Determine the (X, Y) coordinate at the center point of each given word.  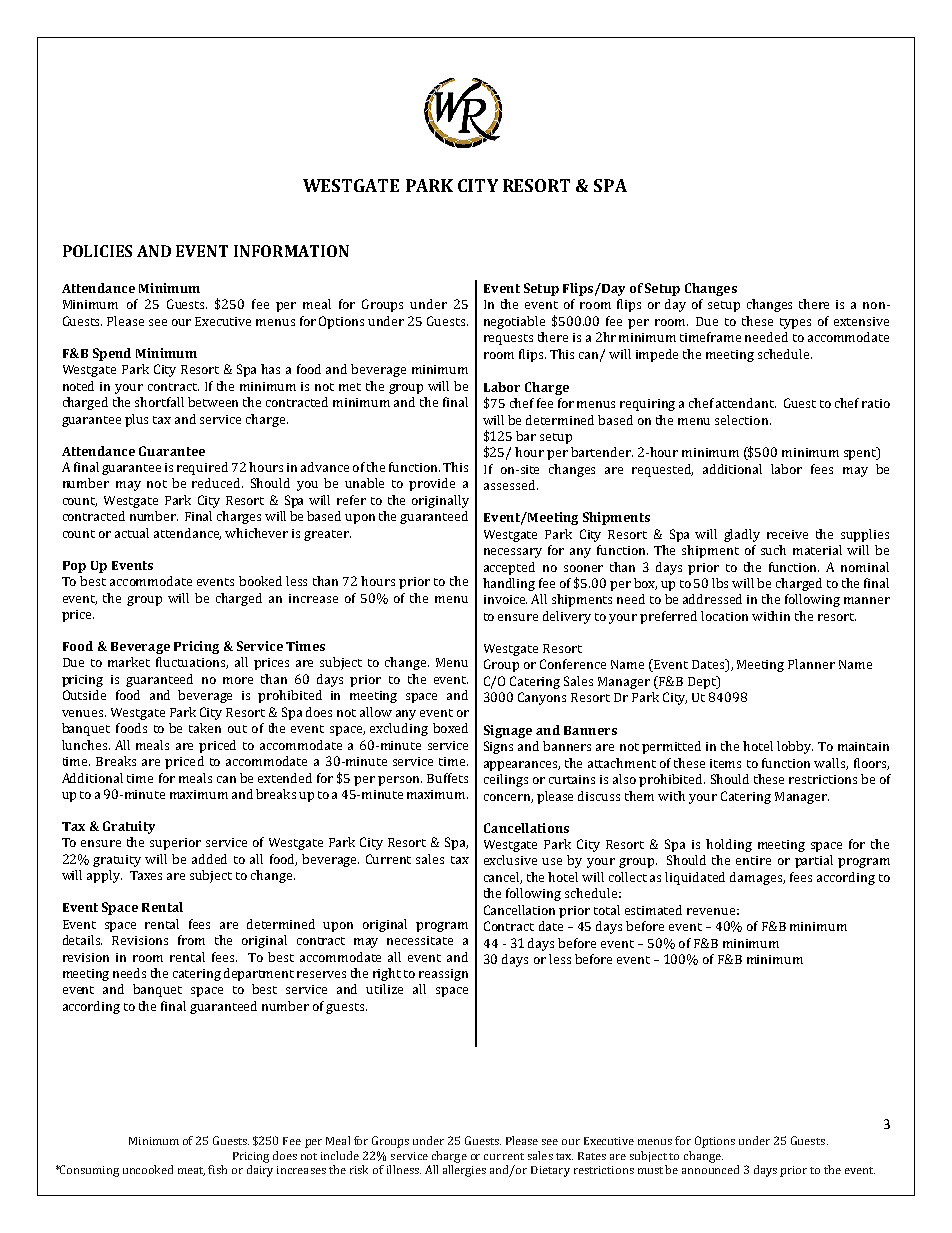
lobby (795, 747)
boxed (450, 728)
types (795, 323)
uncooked (148, 1169)
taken (205, 728)
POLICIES (97, 251)
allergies (464, 1171)
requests (508, 339)
